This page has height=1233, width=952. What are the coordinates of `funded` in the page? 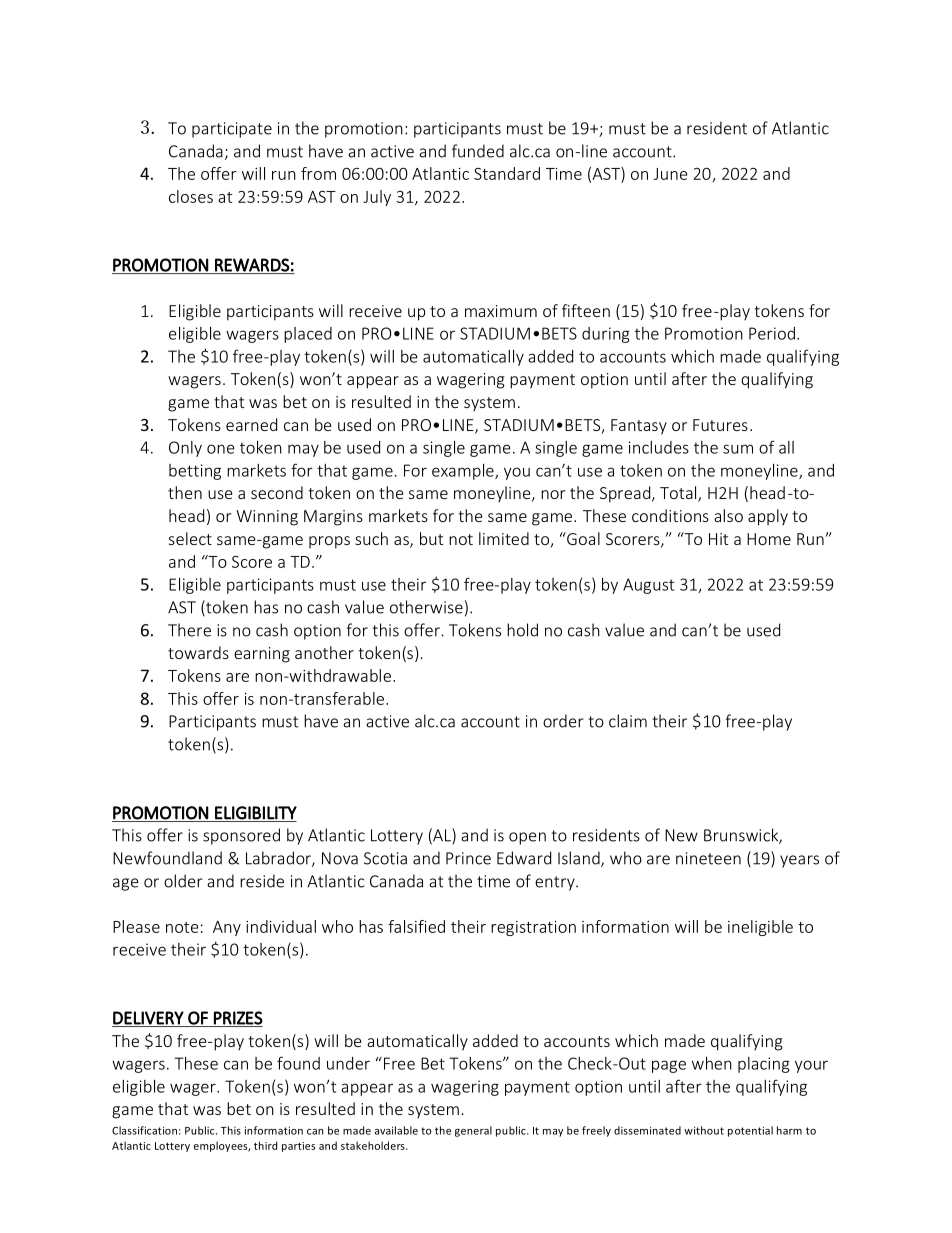 It's located at (478, 151).
